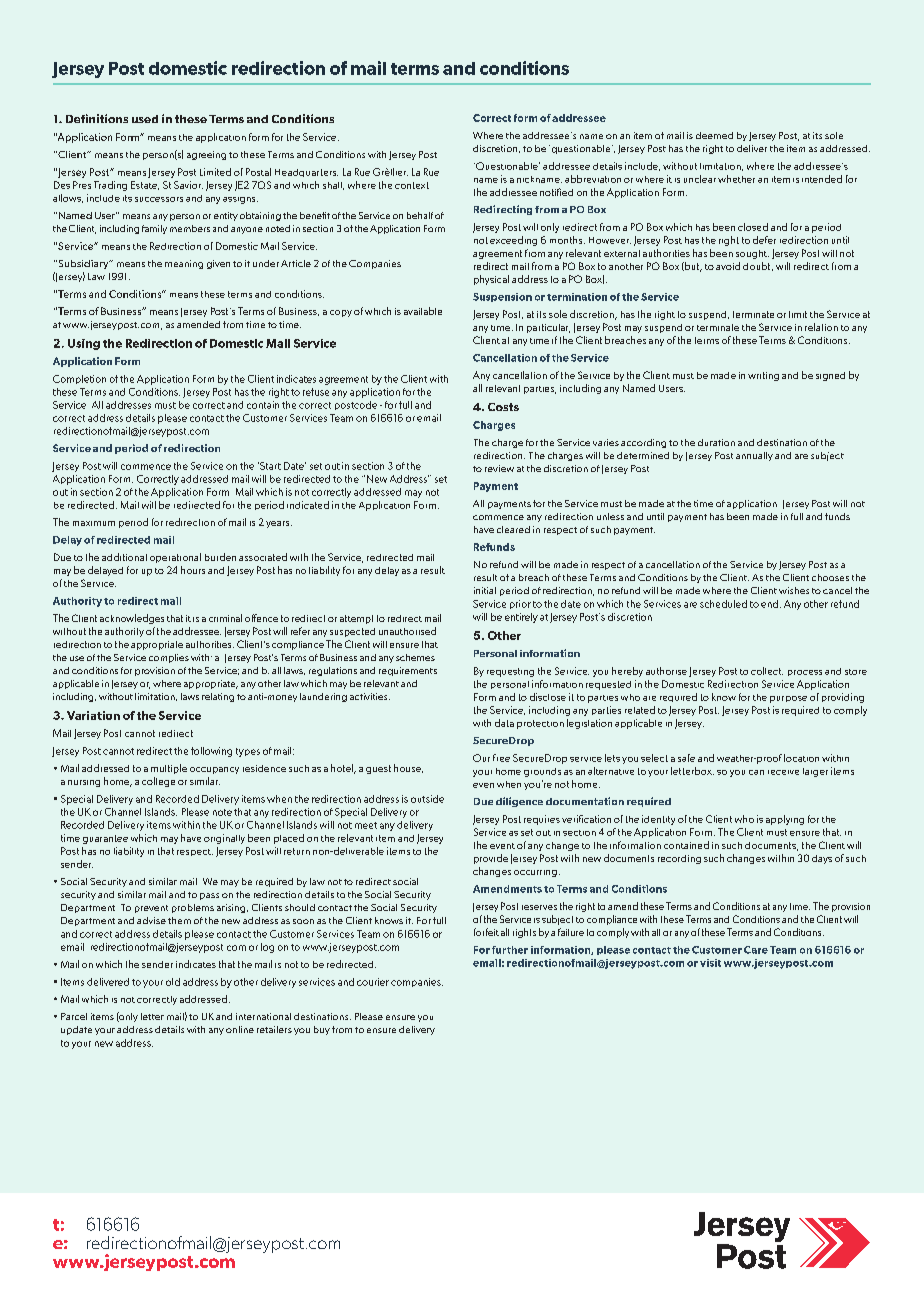  Describe the element at coordinates (412, 185) in the screenshot. I see `context` at that location.
